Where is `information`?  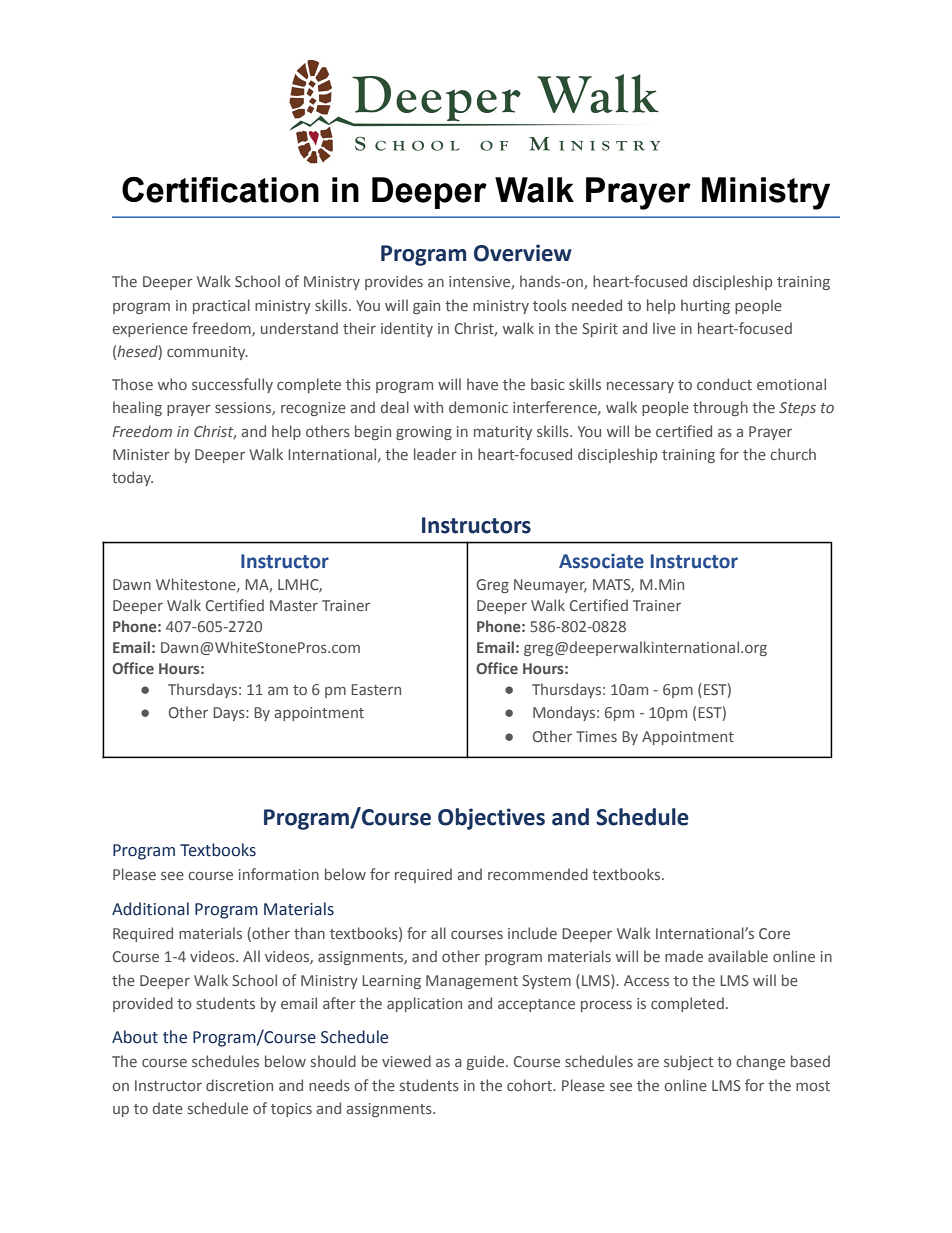 information is located at coordinates (279, 874).
